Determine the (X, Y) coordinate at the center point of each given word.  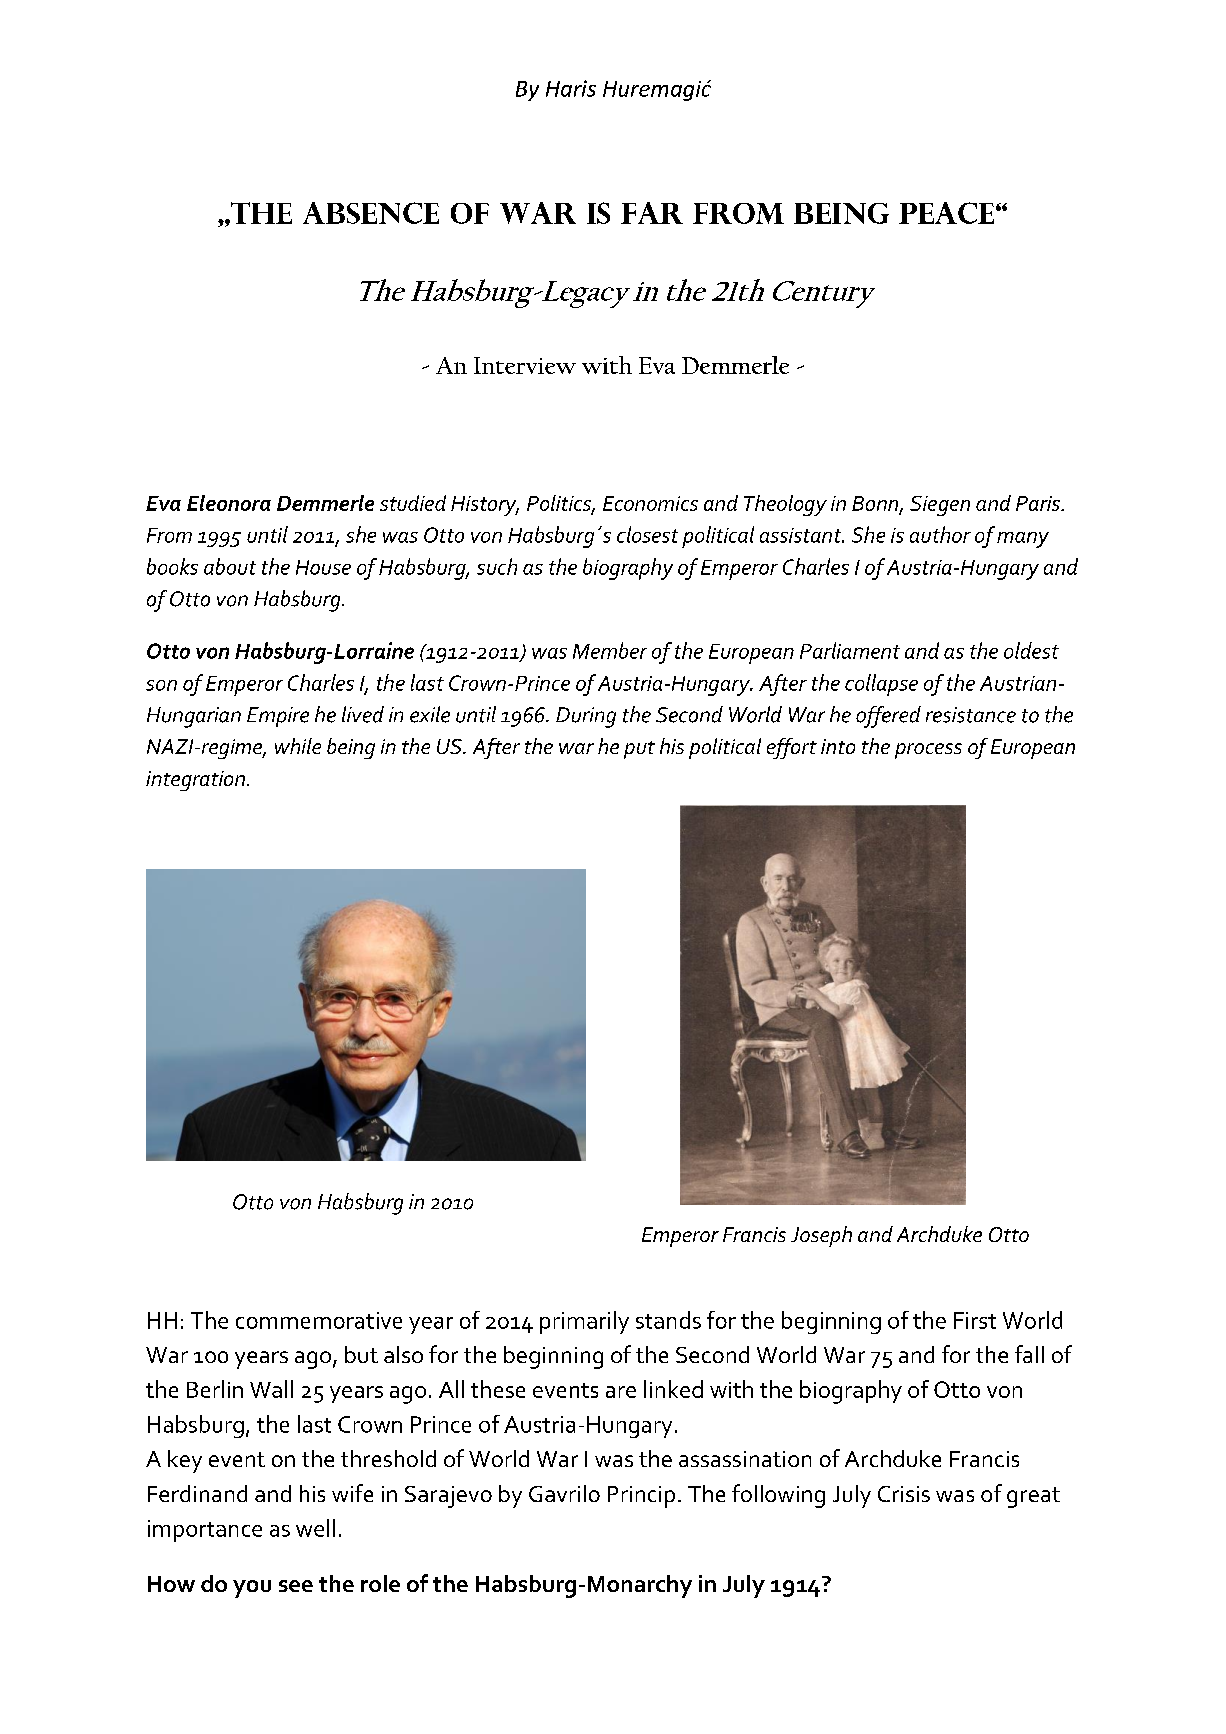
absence (371, 213)
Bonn (876, 504)
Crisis (904, 1494)
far (652, 213)
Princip (641, 1497)
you (252, 1589)
